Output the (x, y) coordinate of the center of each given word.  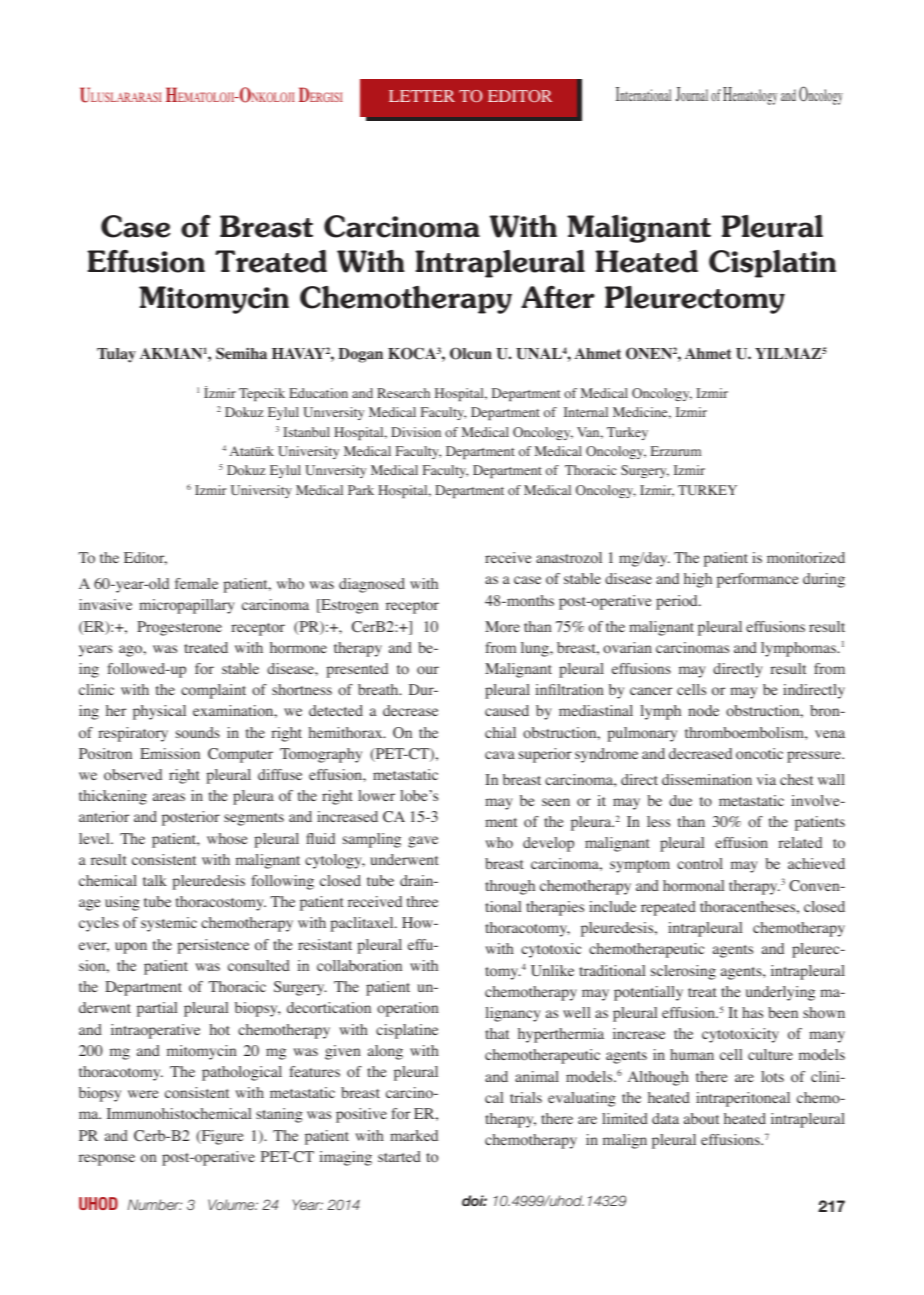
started (399, 1156)
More (502, 627)
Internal (586, 412)
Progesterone (179, 628)
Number (155, 1204)
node (703, 711)
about (701, 1118)
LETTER (422, 96)
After (558, 297)
